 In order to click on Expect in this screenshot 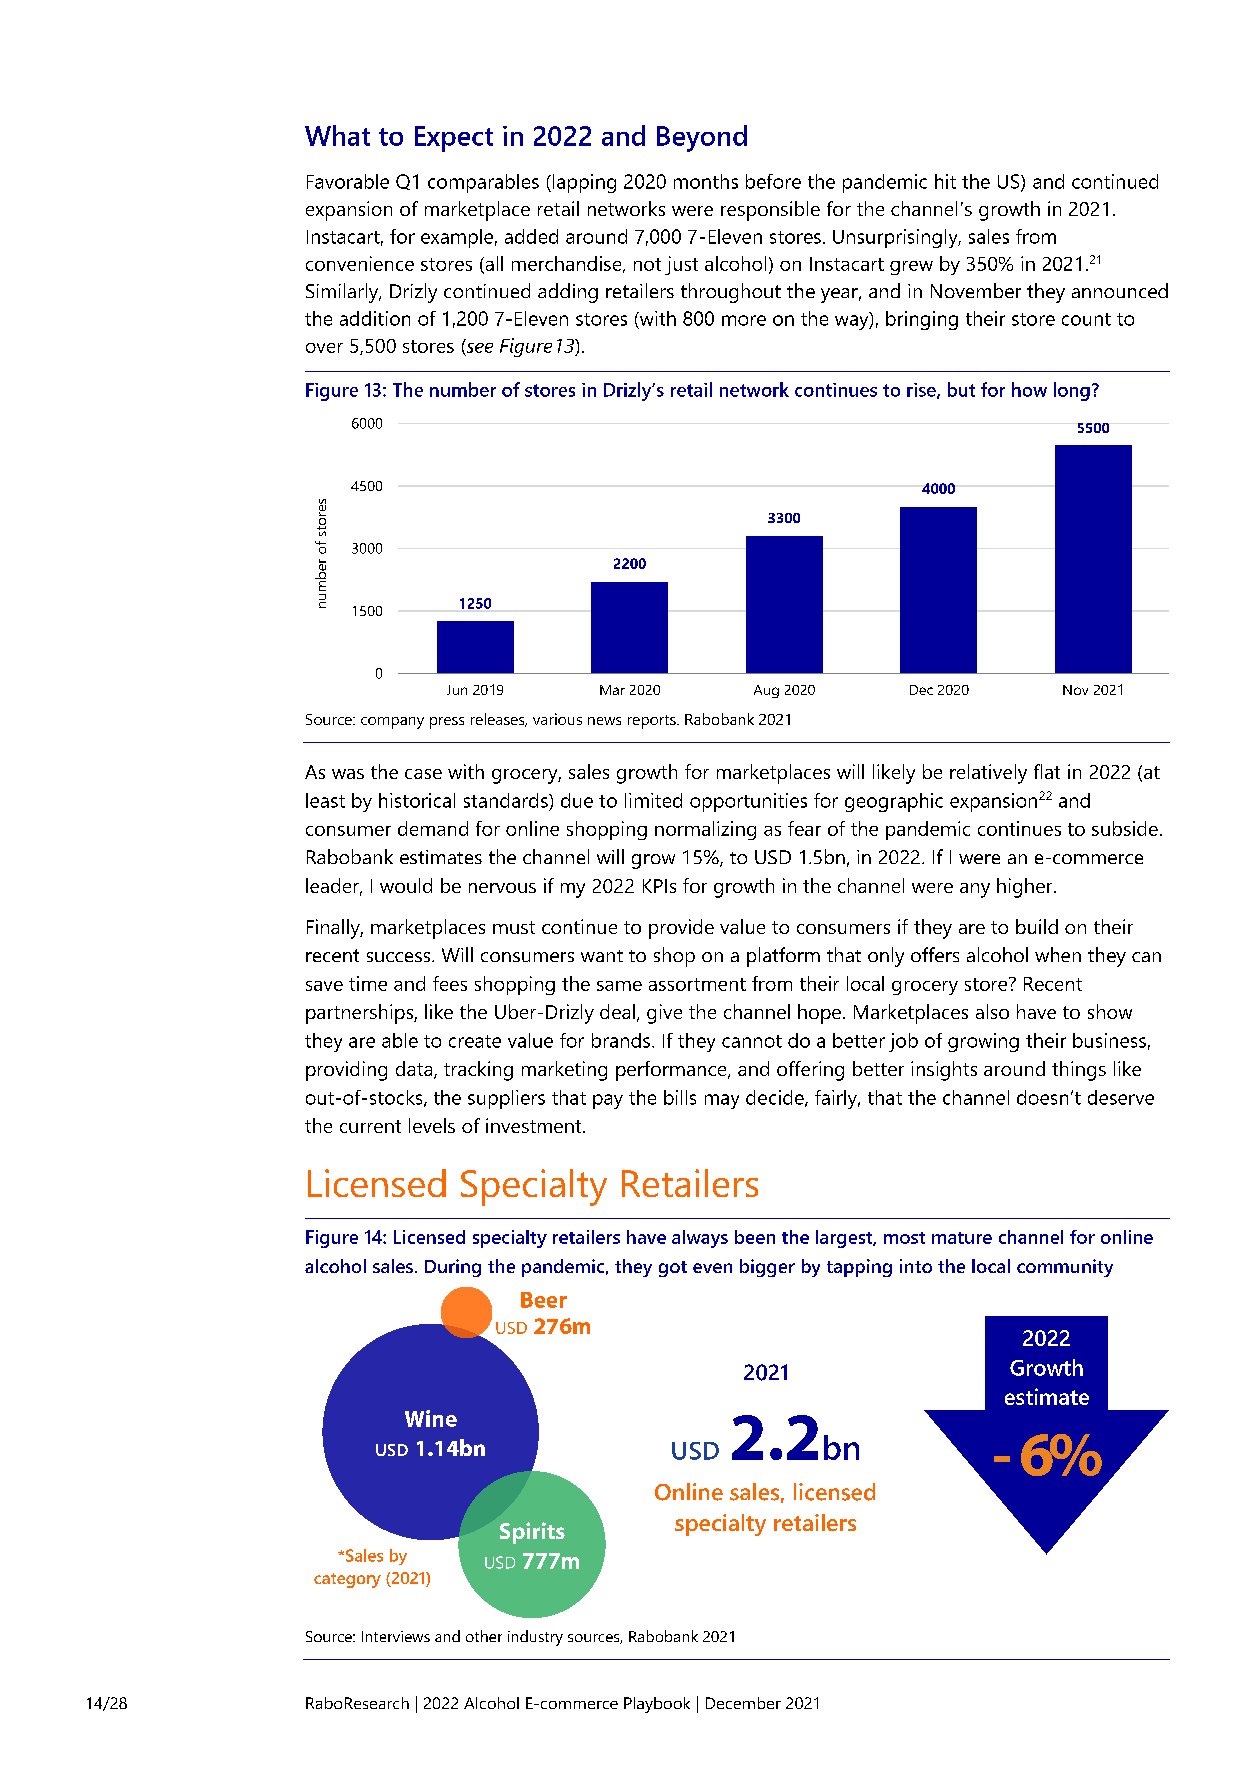, I will do `click(454, 139)`.
